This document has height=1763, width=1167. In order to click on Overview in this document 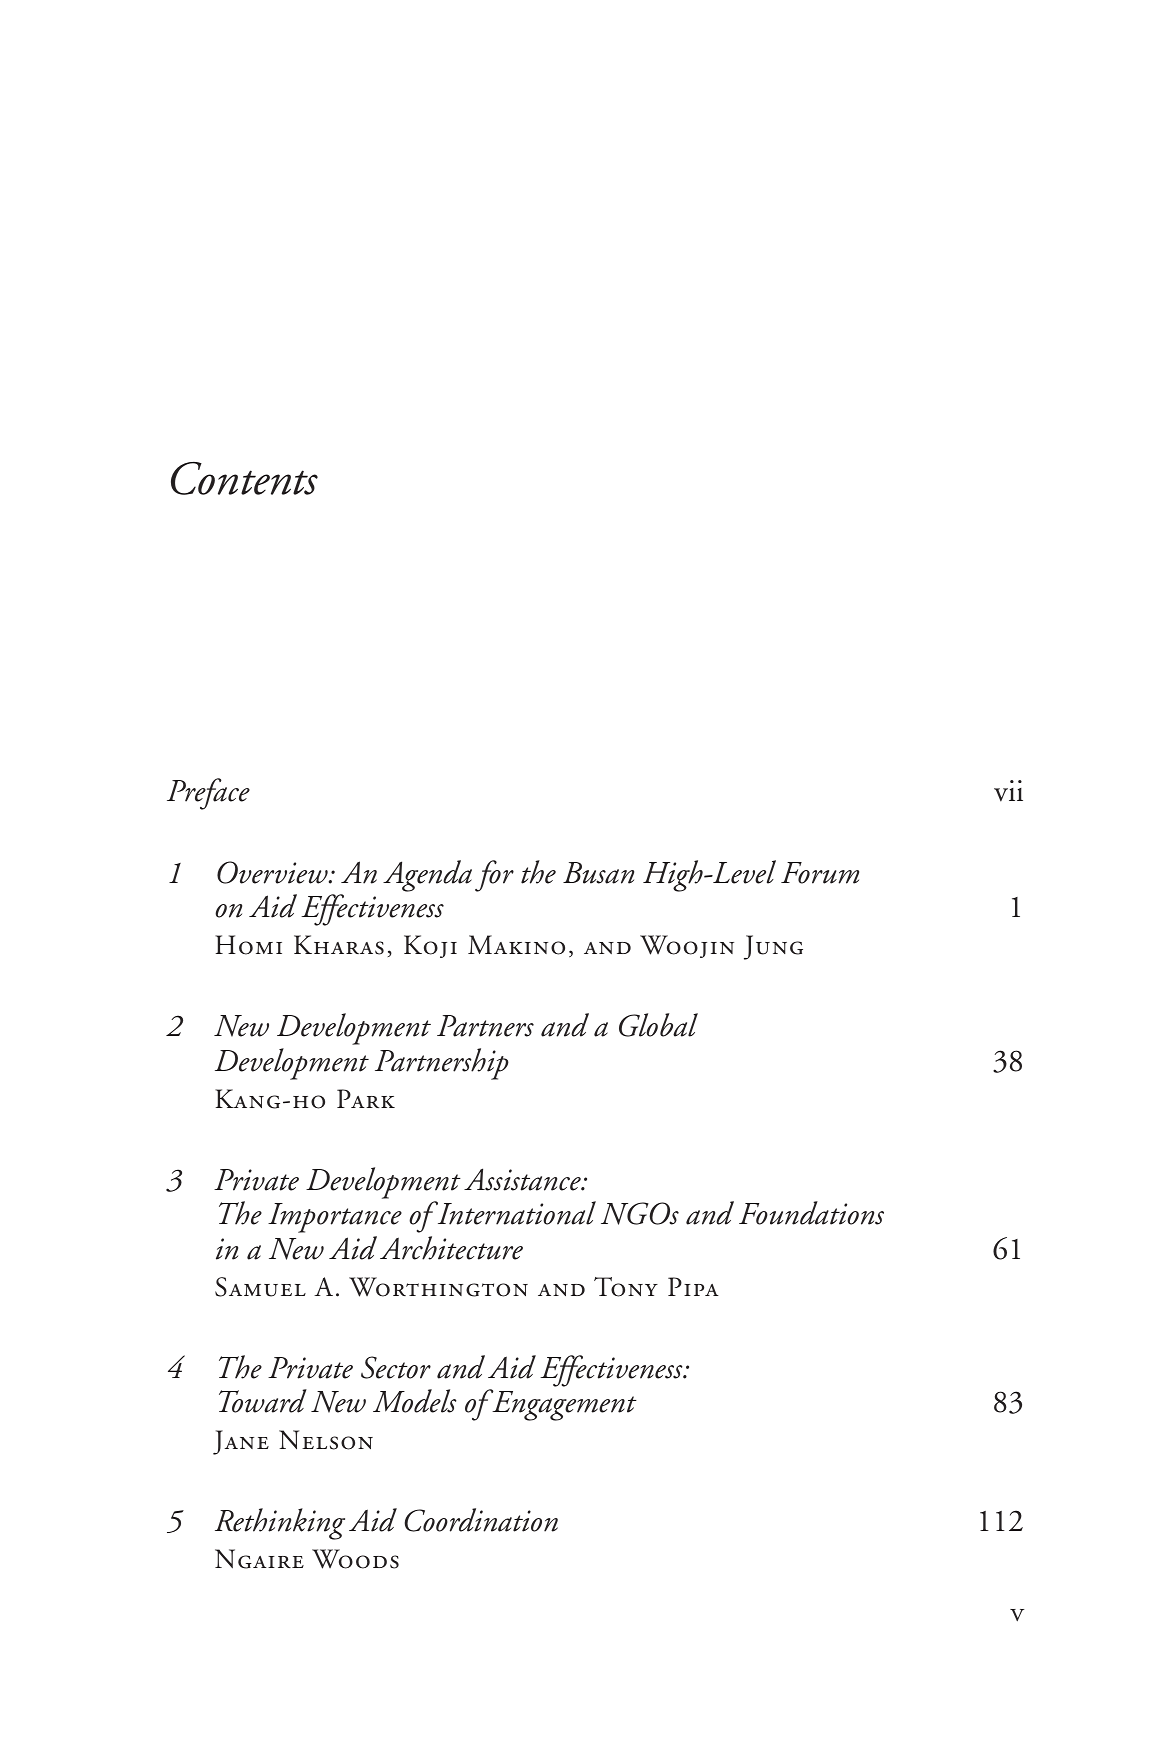, I will do `click(273, 872)`.
